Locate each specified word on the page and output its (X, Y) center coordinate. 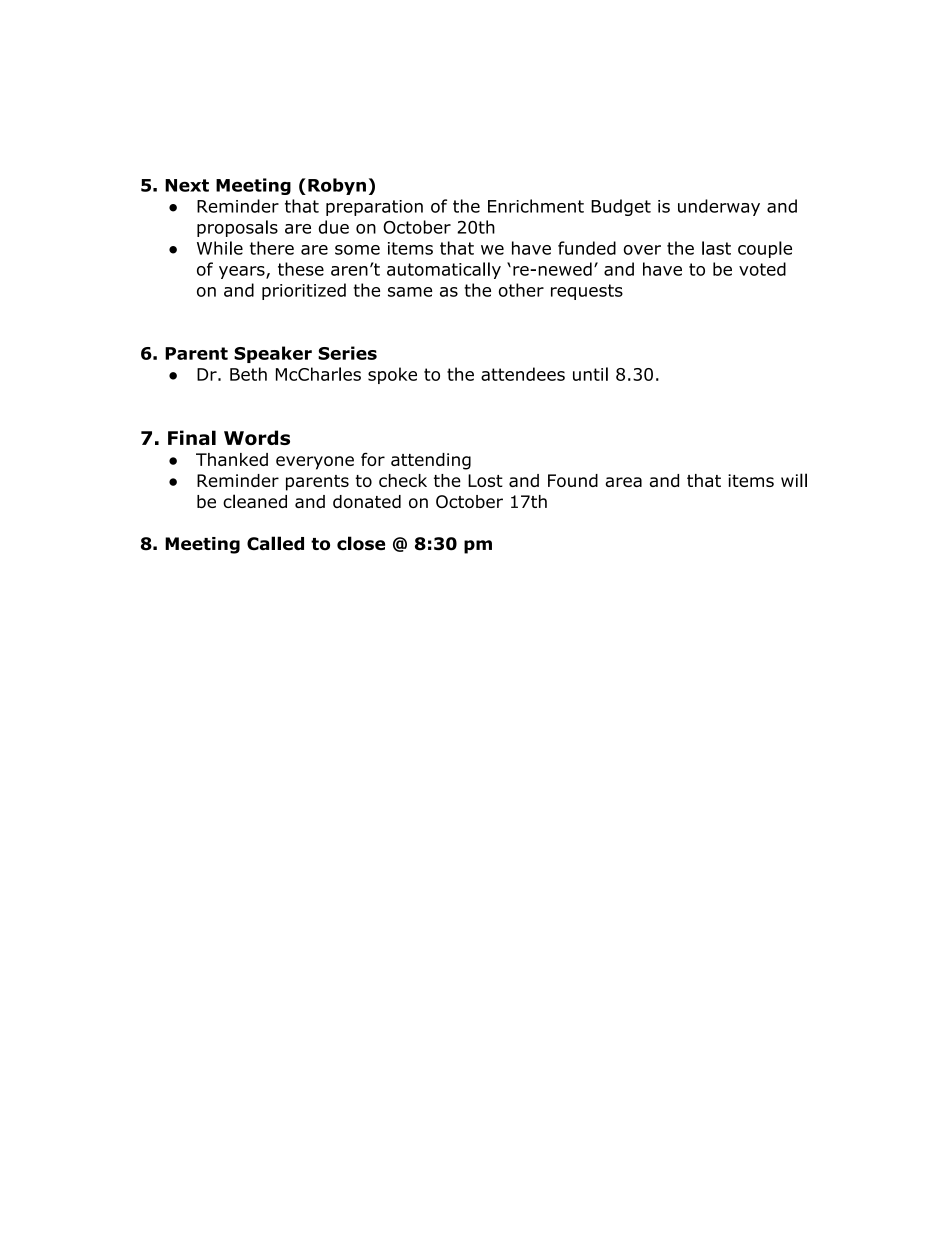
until (590, 374)
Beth (248, 374)
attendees (523, 374)
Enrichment (536, 206)
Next (187, 185)
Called (275, 543)
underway (719, 207)
